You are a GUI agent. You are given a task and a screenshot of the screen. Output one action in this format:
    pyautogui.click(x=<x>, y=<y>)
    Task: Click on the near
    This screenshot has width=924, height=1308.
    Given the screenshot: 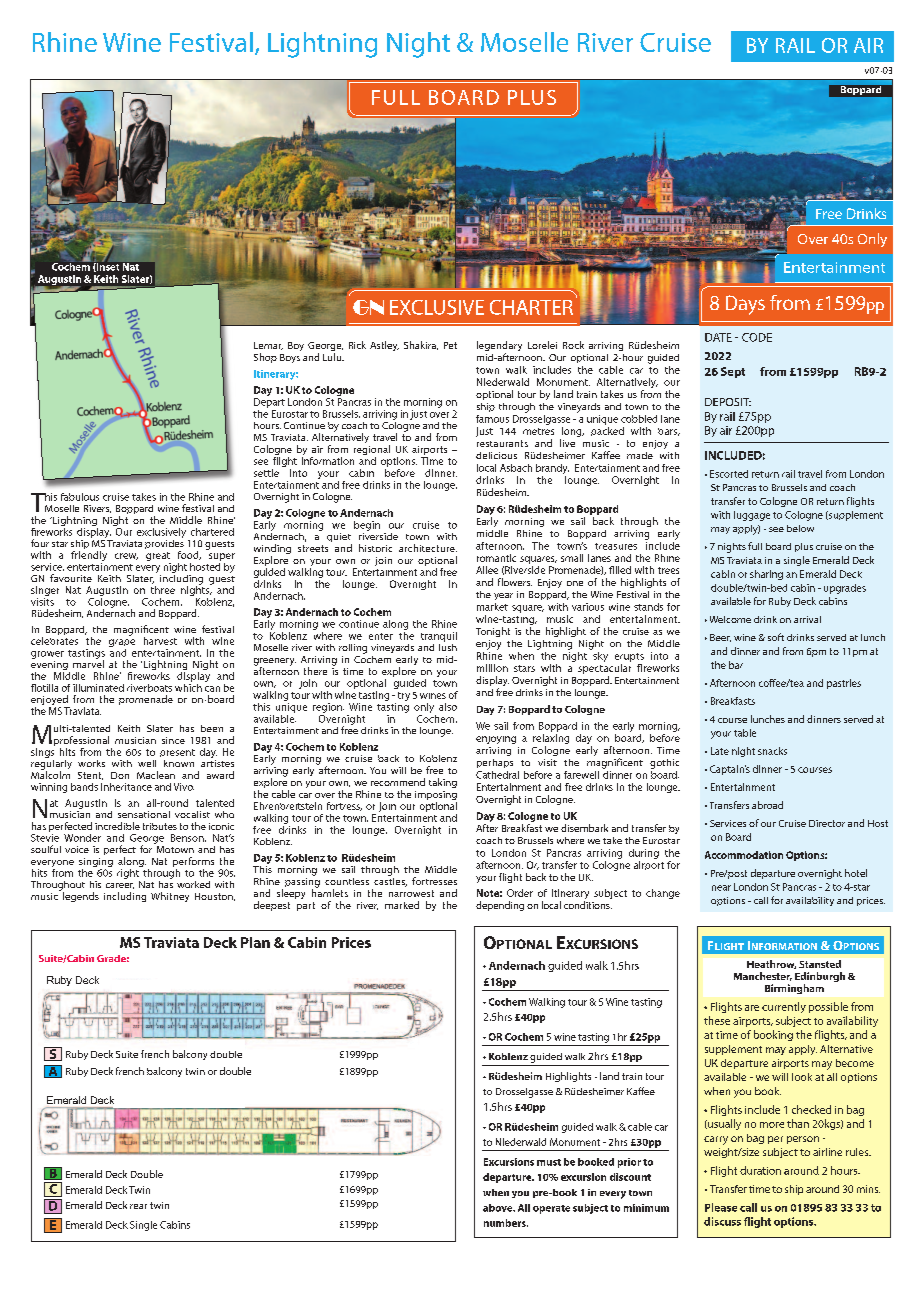 What is the action you would take?
    pyautogui.click(x=721, y=888)
